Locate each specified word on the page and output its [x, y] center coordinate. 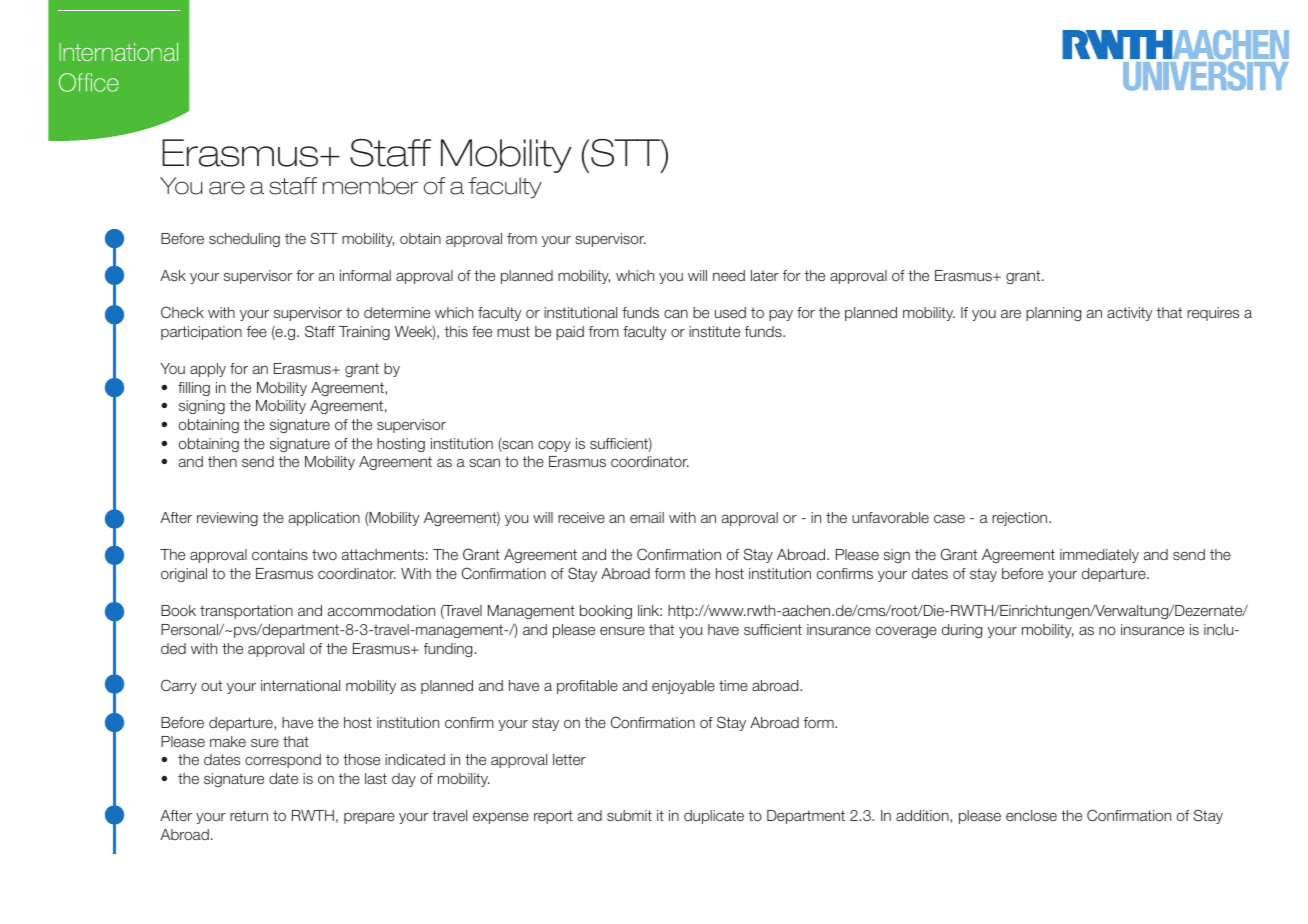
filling [194, 389]
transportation [246, 612]
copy [554, 446]
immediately [1099, 556]
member [370, 186]
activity [1129, 314]
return [249, 815]
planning [1053, 314]
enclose [1031, 815]
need [729, 275]
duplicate [714, 817]
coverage [906, 632]
